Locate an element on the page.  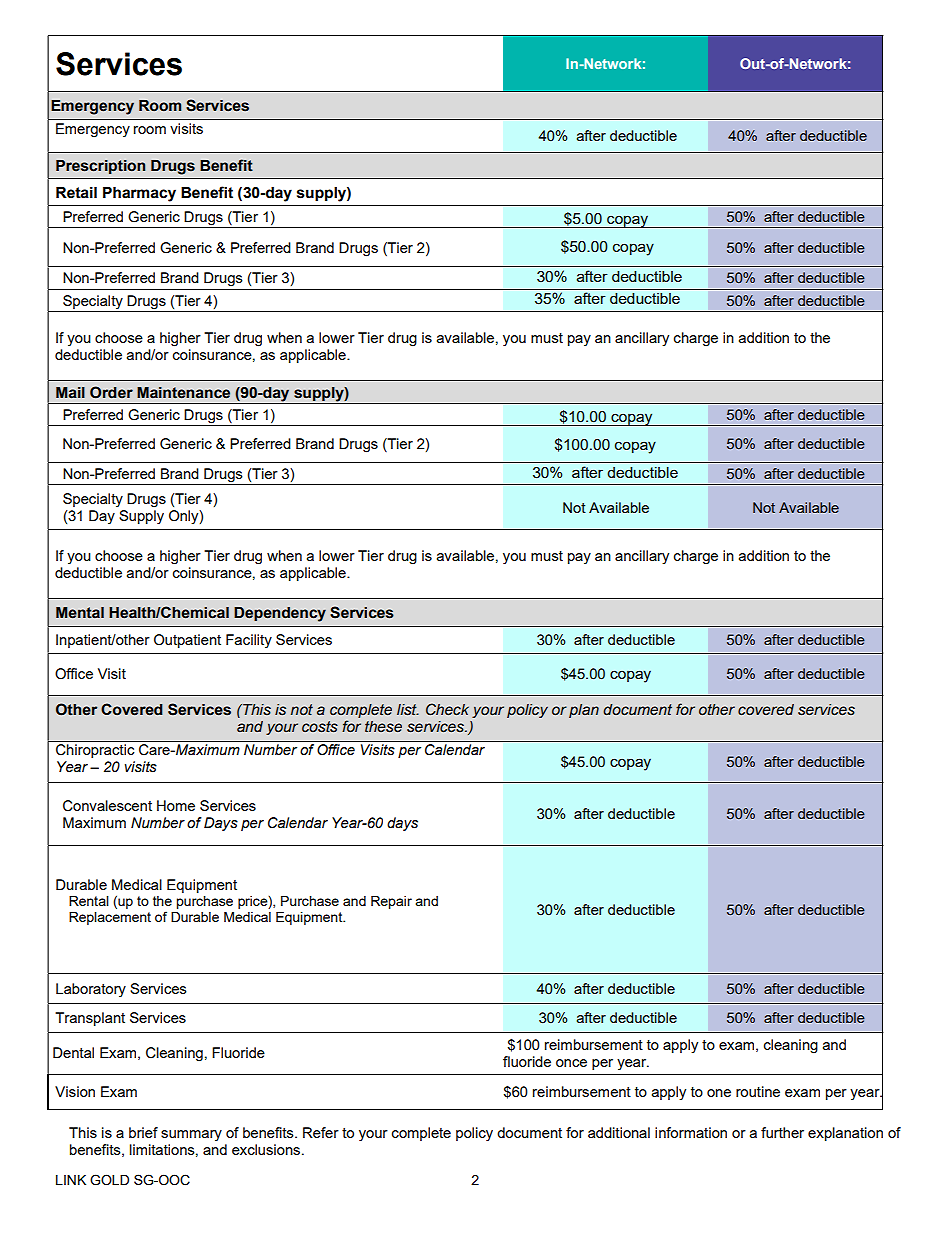
Pharmacy is located at coordinates (139, 194).
